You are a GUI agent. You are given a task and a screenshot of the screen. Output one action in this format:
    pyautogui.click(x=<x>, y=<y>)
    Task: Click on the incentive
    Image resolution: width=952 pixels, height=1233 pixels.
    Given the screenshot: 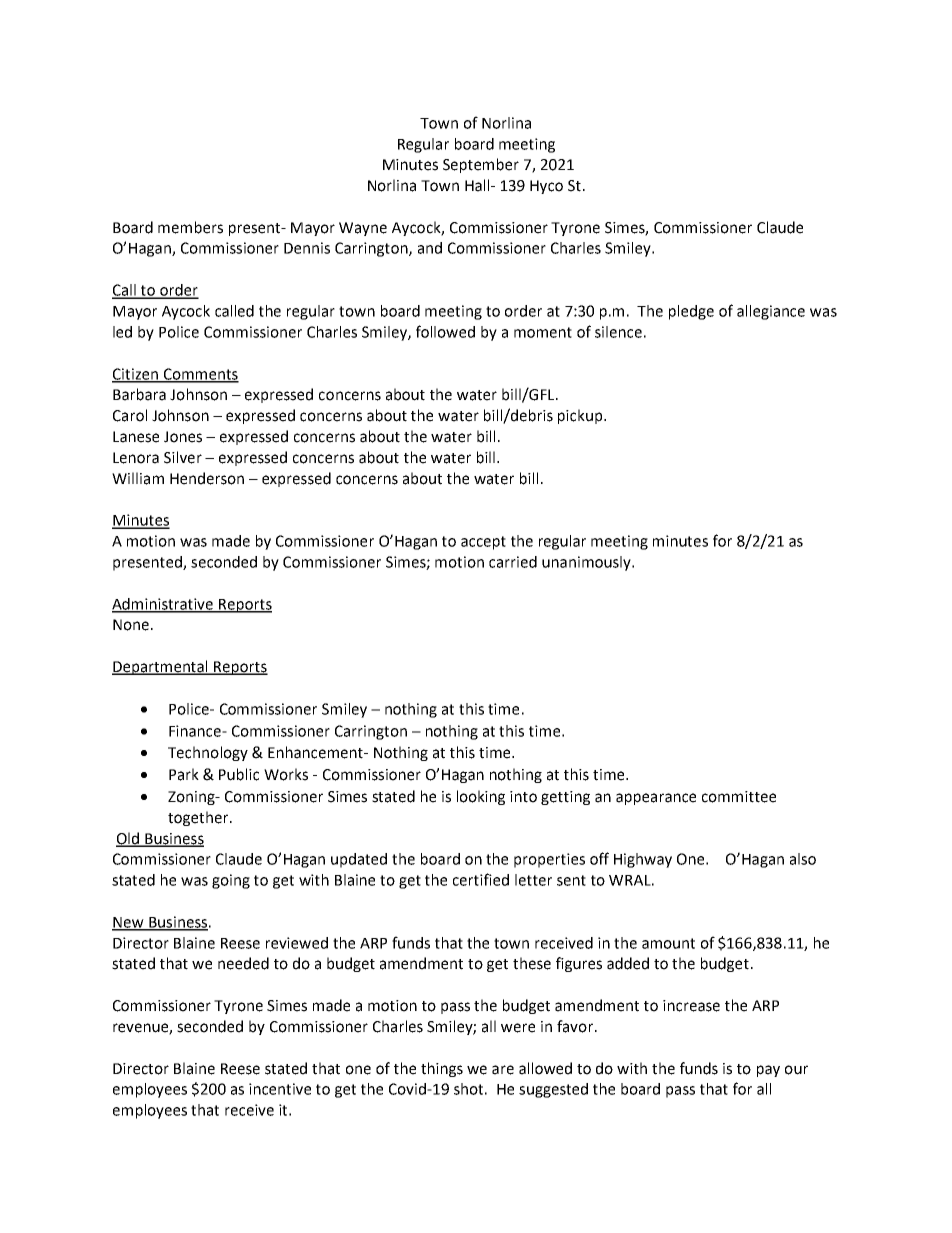 What is the action you would take?
    pyautogui.click(x=280, y=1089)
